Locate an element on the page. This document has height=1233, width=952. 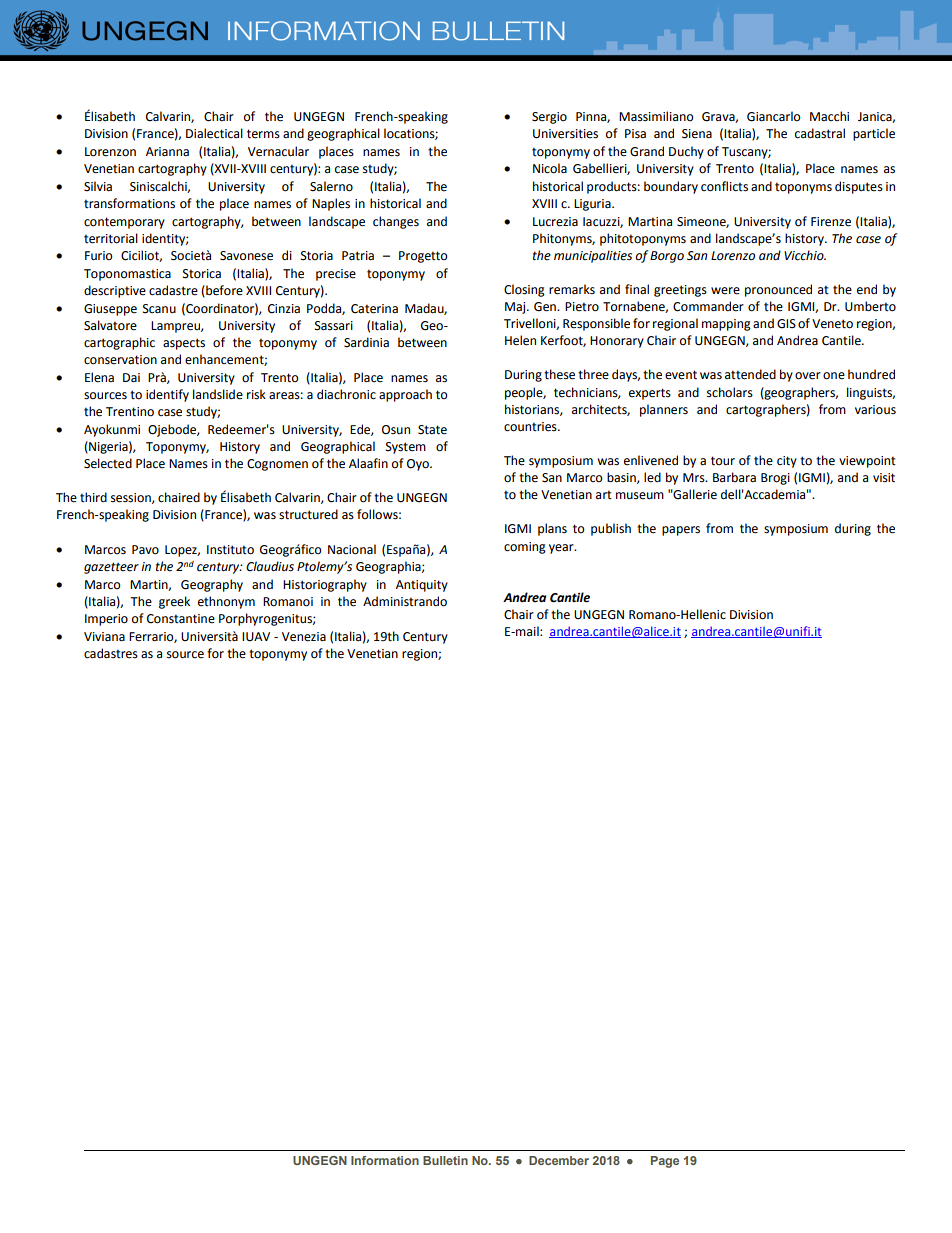
Giancarlo is located at coordinates (774, 116).
